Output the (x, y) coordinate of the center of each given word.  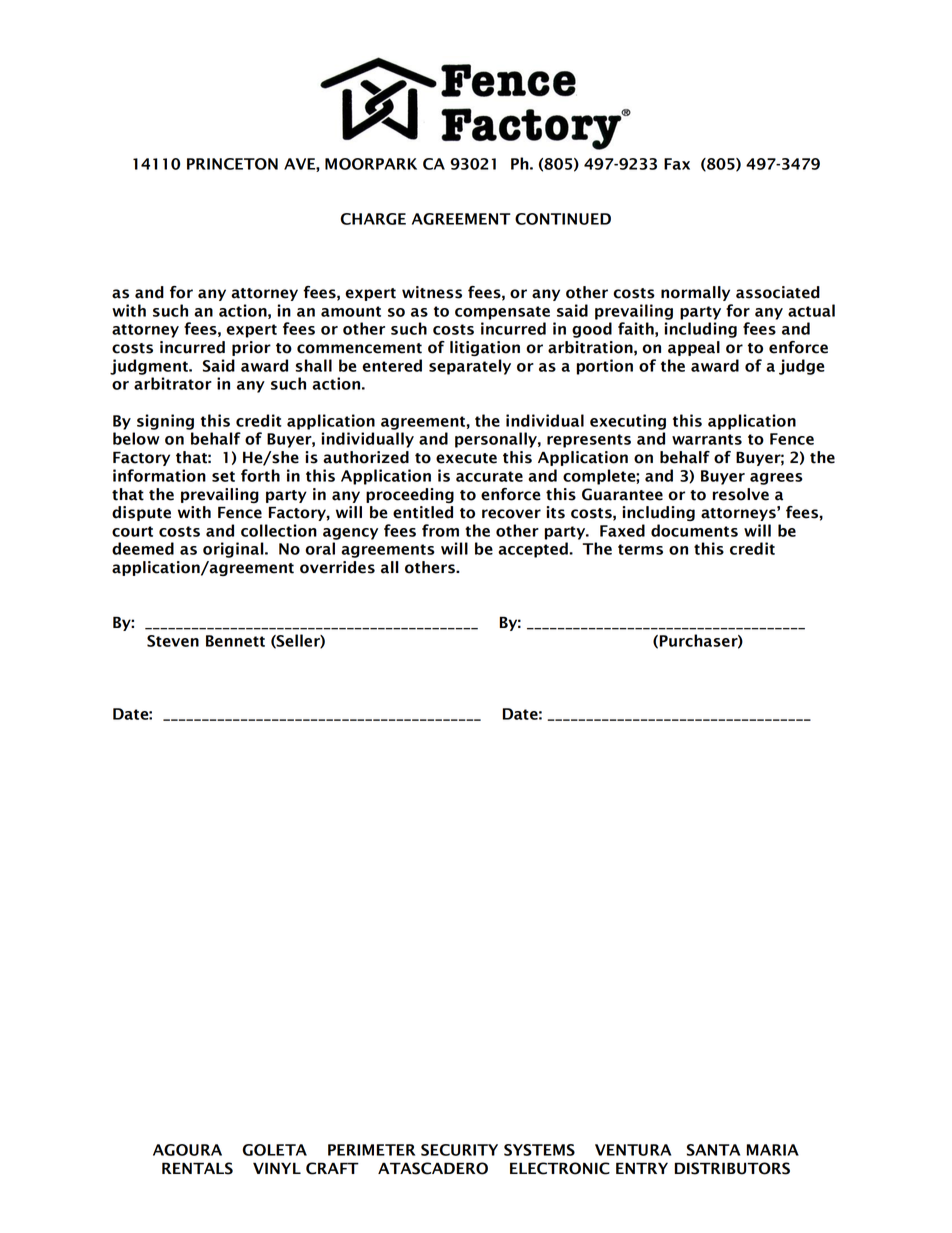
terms (640, 549)
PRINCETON (232, 164)
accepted (534, 550)
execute (466, 458)
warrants (707, 439)
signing (165, 422)
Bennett (235, 641)
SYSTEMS (539, 1150)
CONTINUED (563, 219)
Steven (173, 641)
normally (695, 293)
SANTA (713, 1150)
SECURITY (459, 1150)
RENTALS (197, 1168)
